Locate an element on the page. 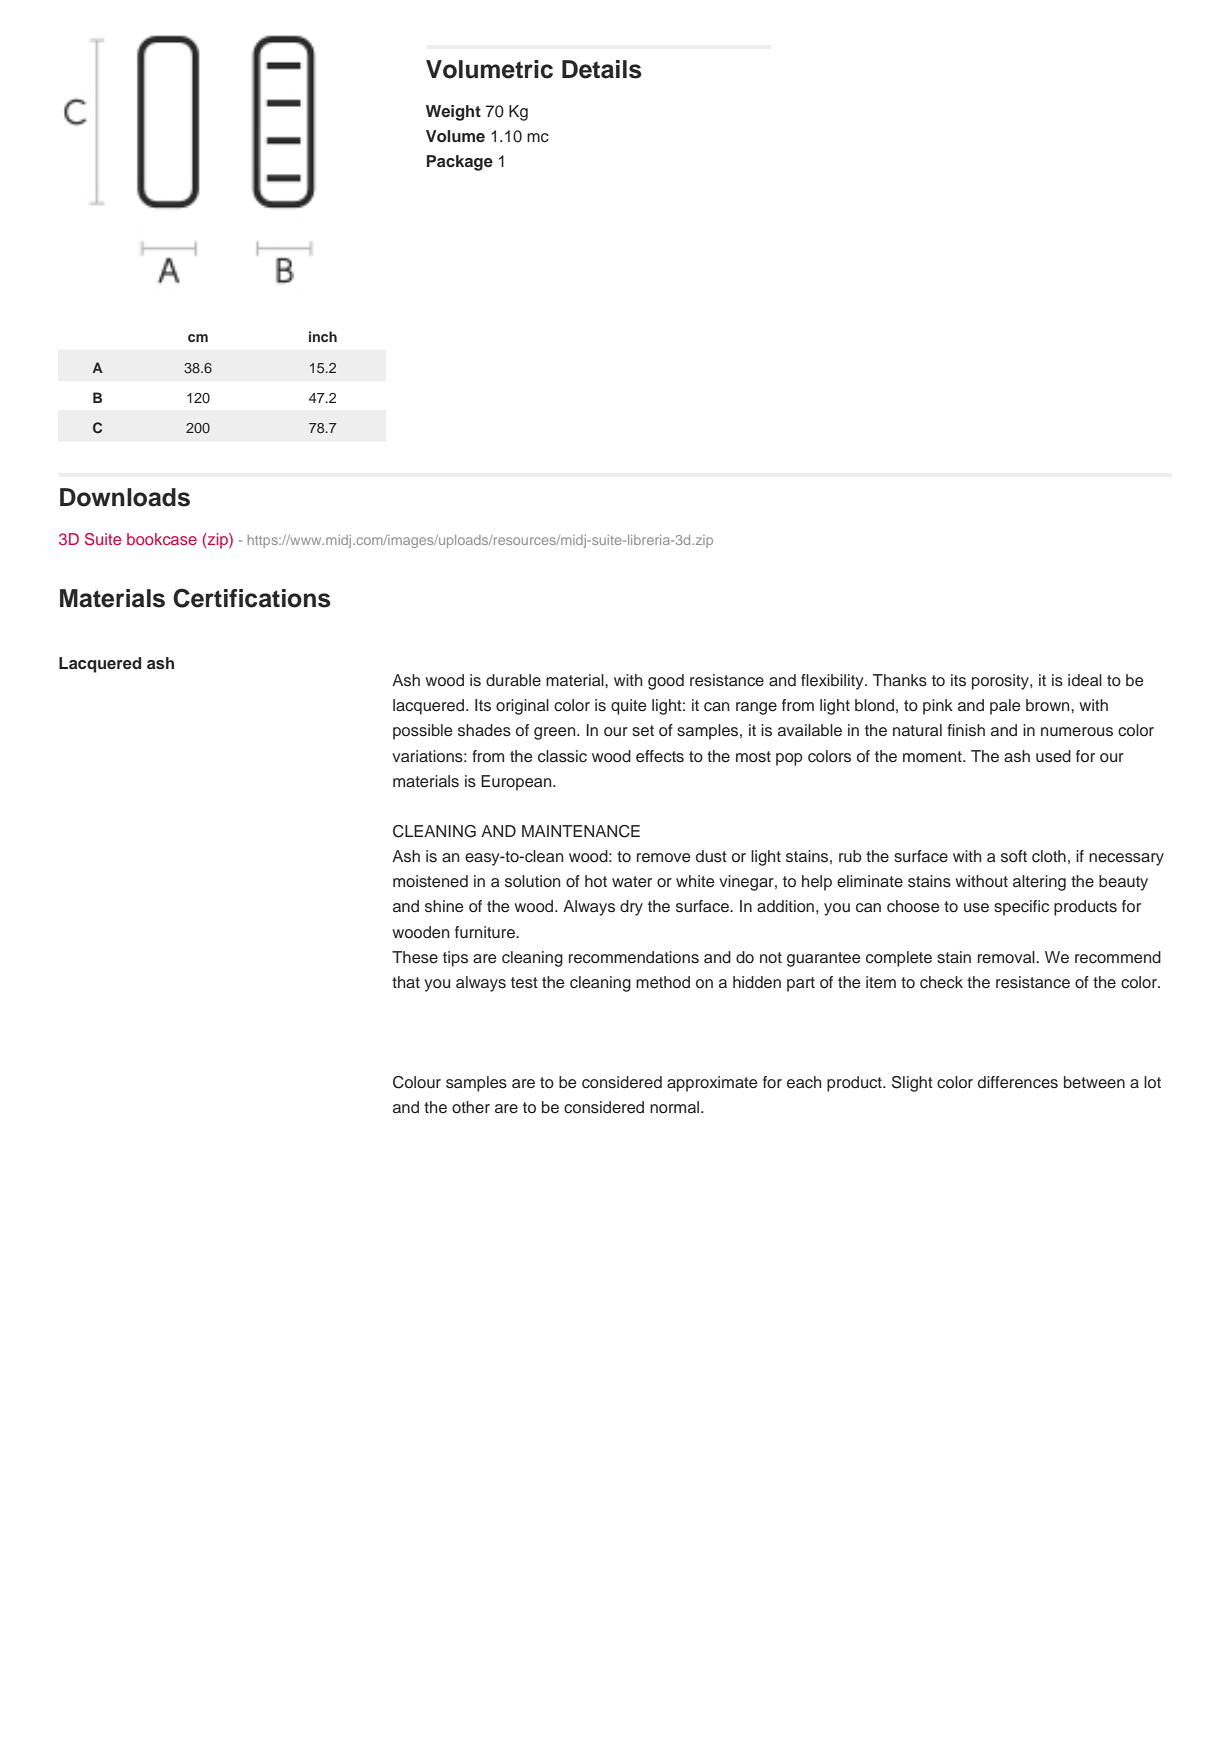 The height and width of the page is (1739, 1230). ideal is located at coordinates (1085, 680).
